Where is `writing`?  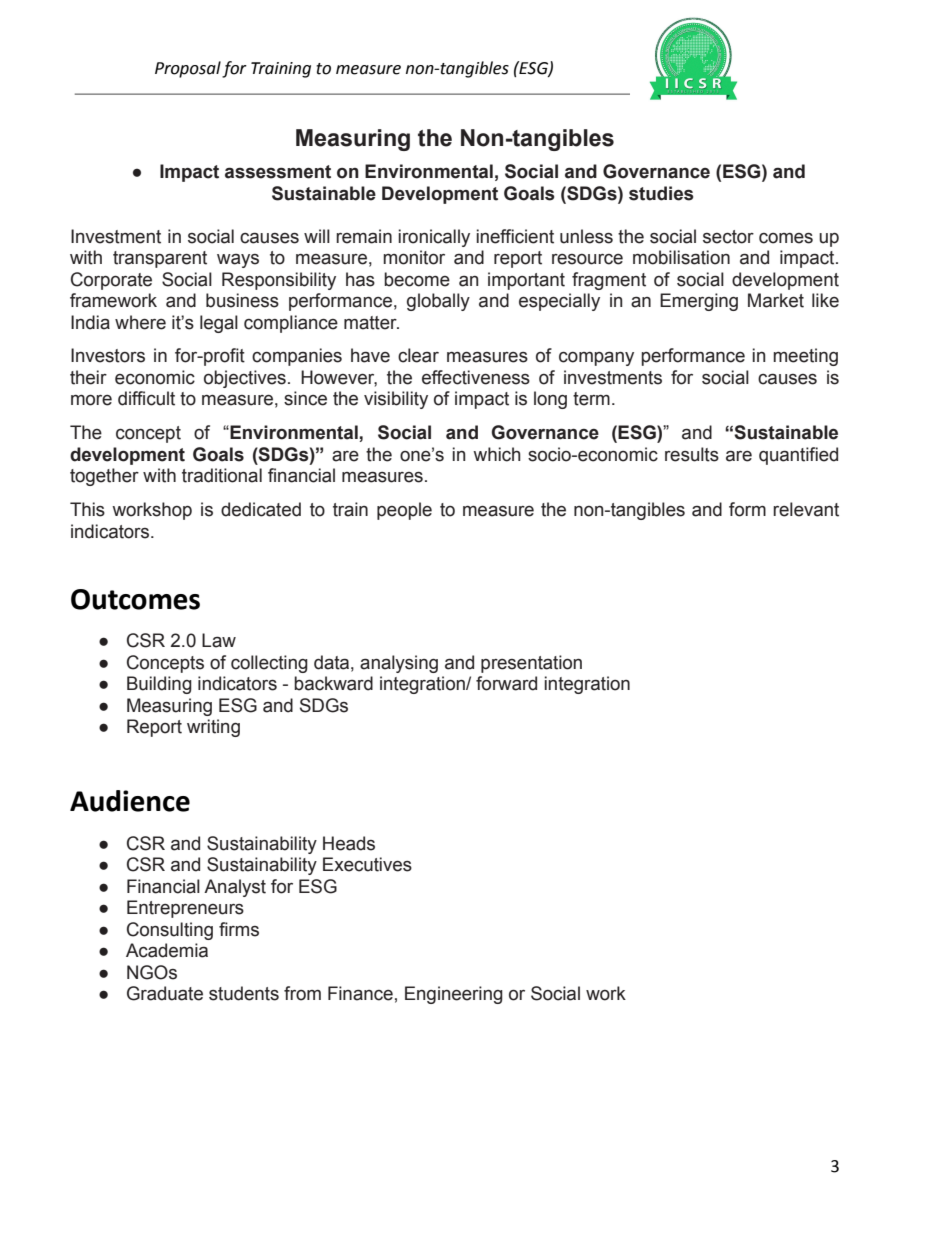 writing is located at coordinates (213, 728).
